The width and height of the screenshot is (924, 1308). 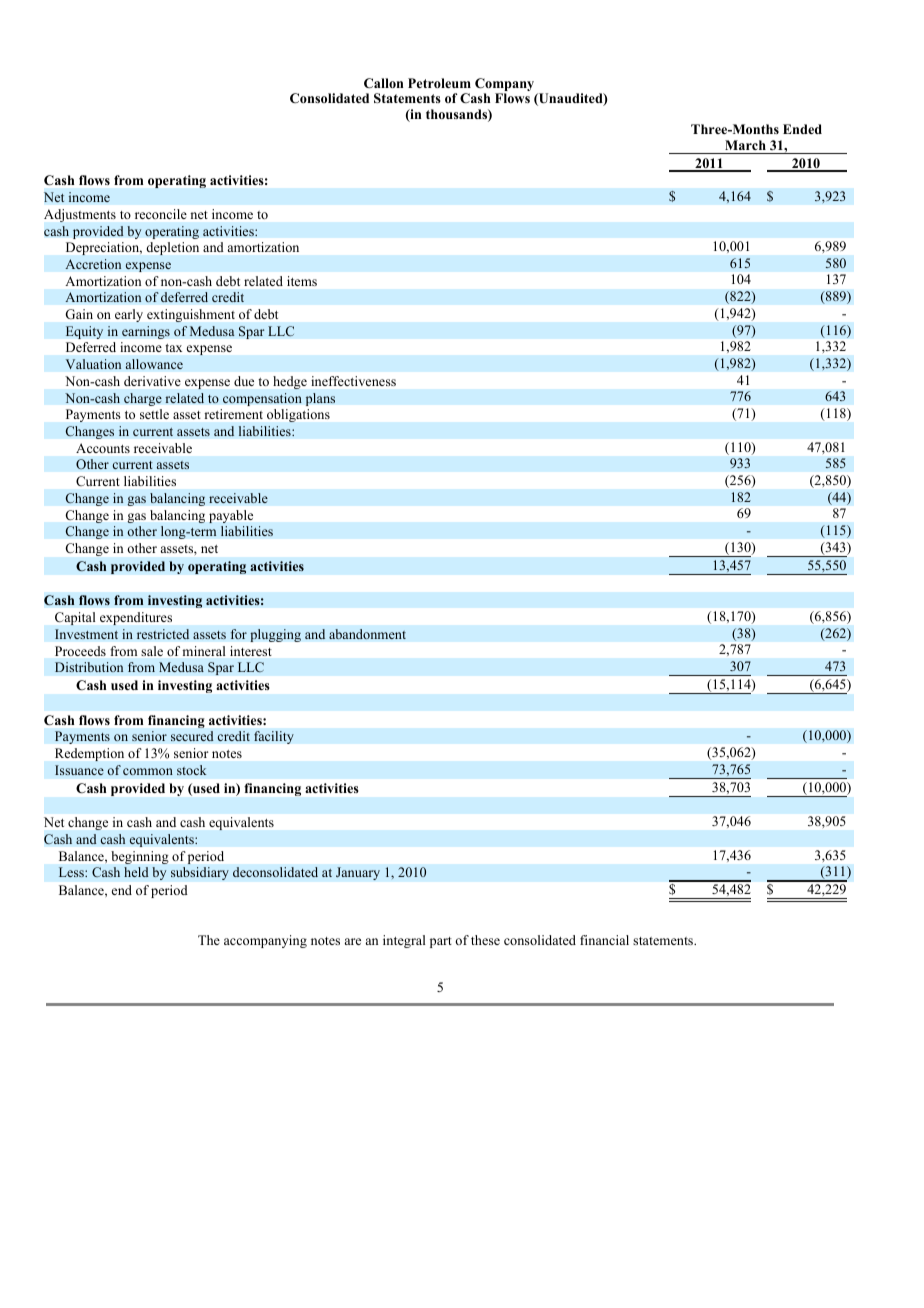 I want to click on March, so click(x=745, y=145).
